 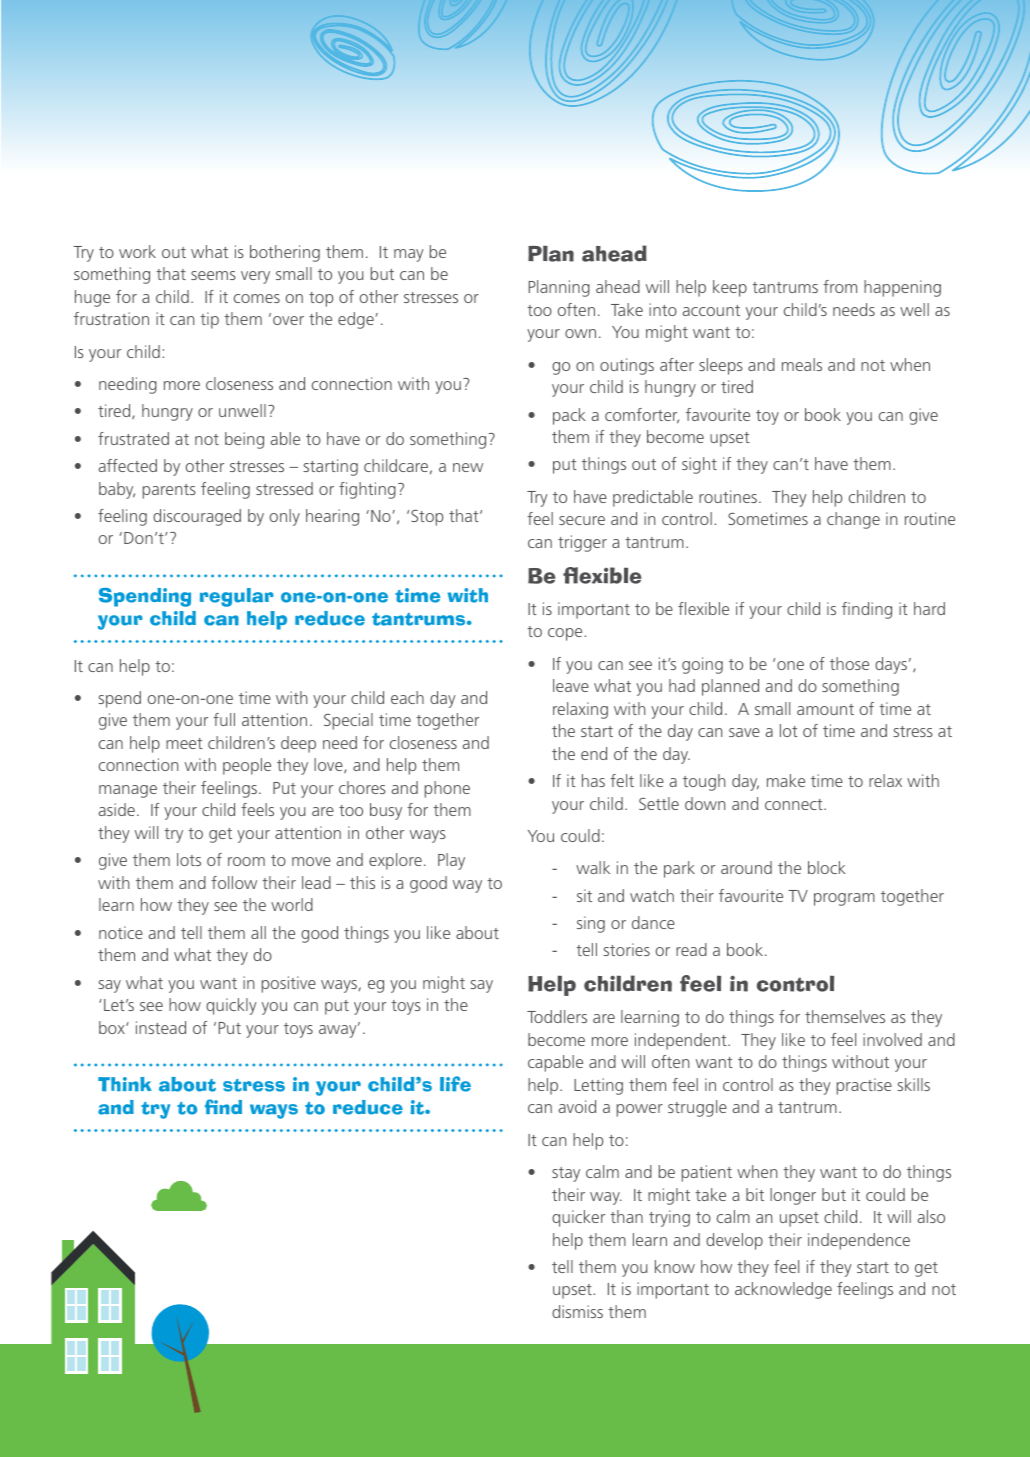 What do you see at coordinates (844, 899) in the document?
I see `program` at bounding box center [844, 899].
